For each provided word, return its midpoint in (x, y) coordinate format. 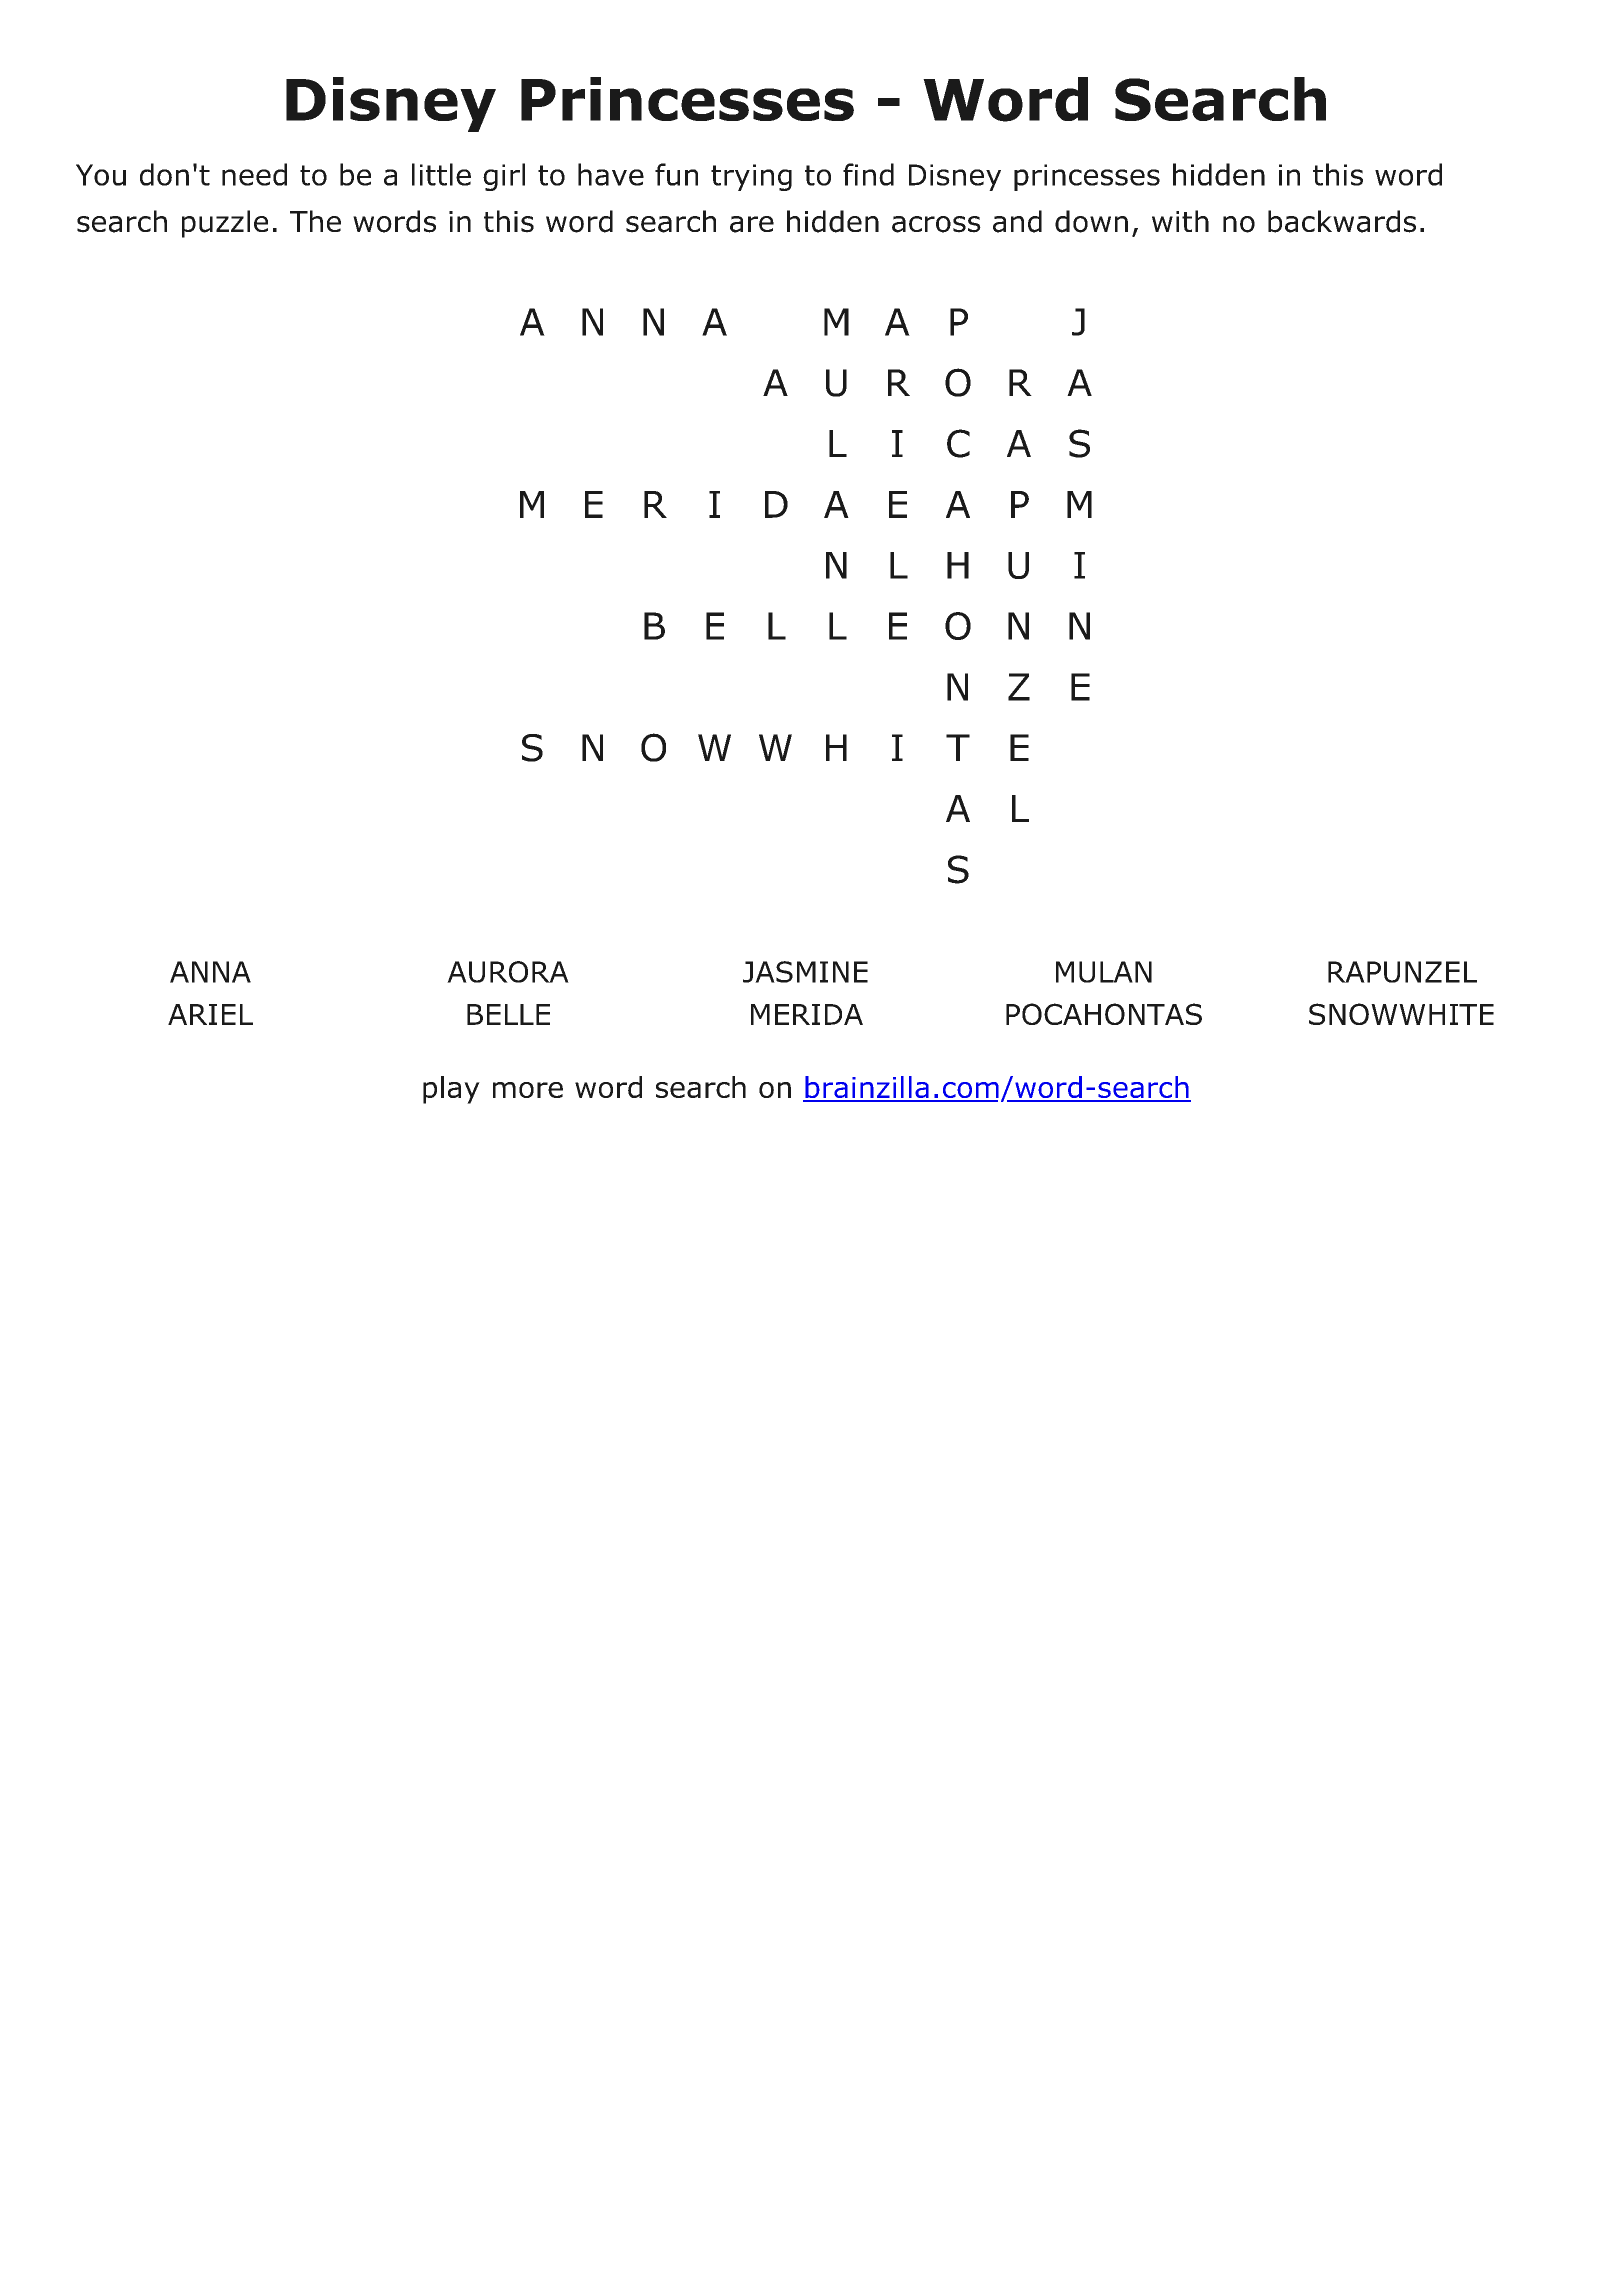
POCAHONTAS (1104, 1014)
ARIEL (210, 1014)
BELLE (508, 1014)
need (254, 174)
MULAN (1104, 972)
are (752, 224)
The (315, 221)
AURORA (508, 972)
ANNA (210, 972)
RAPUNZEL (1402, 972)
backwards (1342, 221)
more (528, 1090)
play (451, 1090)
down (1091, 221)
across (936, 224)
